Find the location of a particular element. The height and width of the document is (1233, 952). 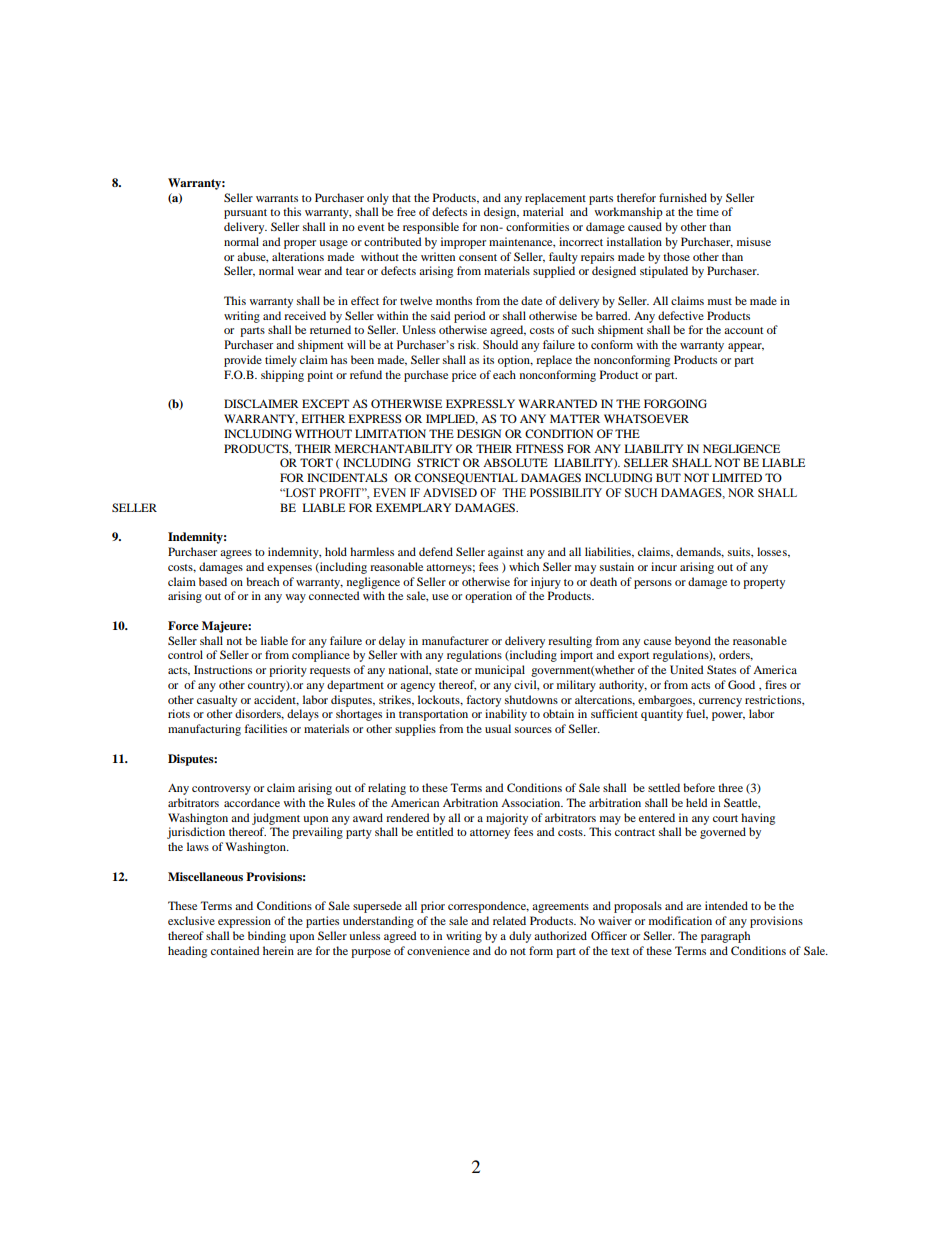

beyond is located at coordinates (693, 642).
